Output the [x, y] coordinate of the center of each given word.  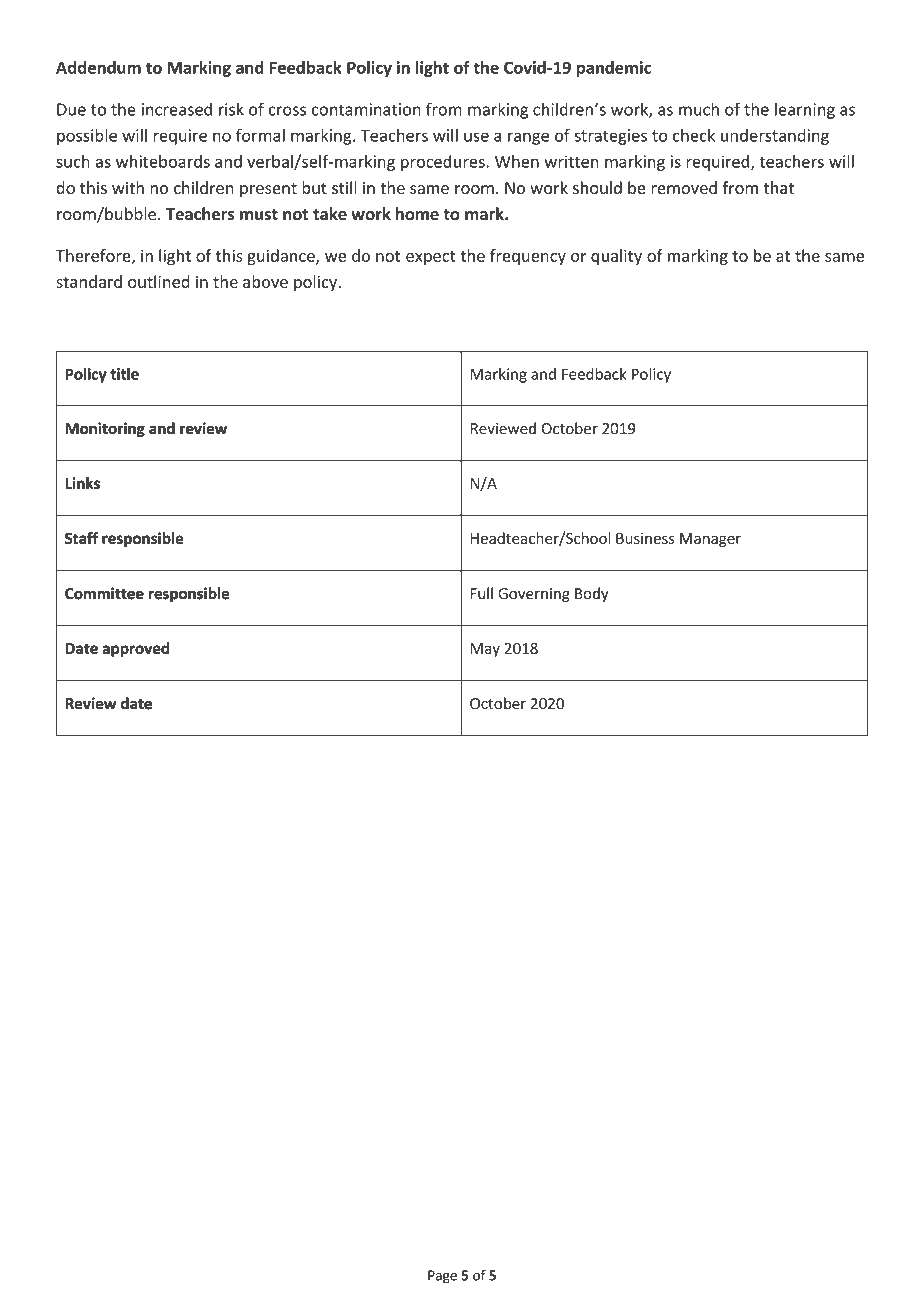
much [699, 109]
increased [177, 109]
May [485, 650]
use [476, 137]
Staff [81, 538]
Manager [710, 540]
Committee [104, 593]
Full [482, 593]
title [124, 374]
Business [645, 538]
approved [136, 649]
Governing [534, 595]
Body [592, 594]
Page [442, 1276]
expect [431, 258]
